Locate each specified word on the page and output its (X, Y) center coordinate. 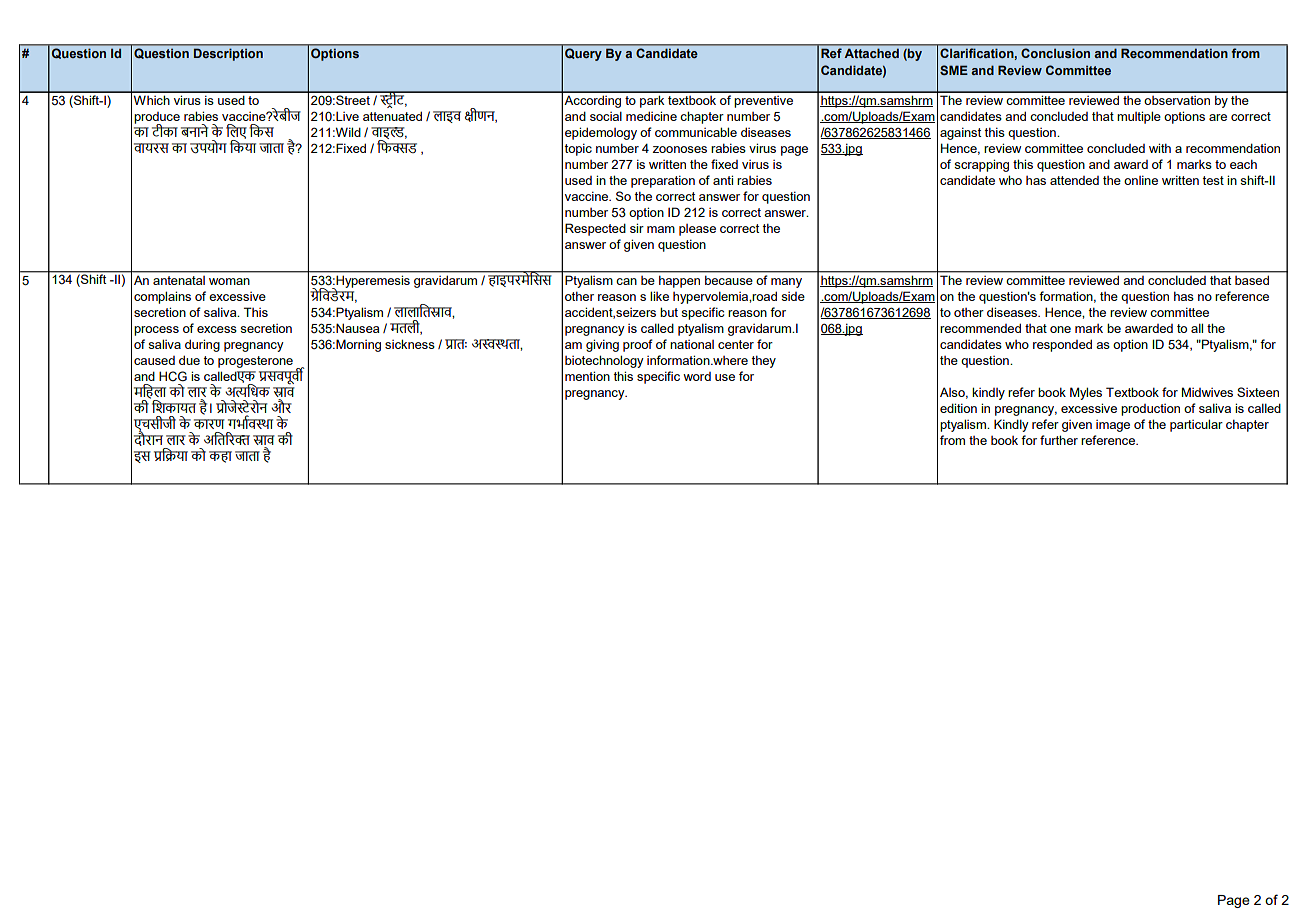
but (669, 312)
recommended (980, 328)
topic (578, 149)
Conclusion (1055, 53)
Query (583, 54)
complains (162, 297)
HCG (173, 376)
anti (723, 180)
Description (228, 55)
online (1141, 180)
